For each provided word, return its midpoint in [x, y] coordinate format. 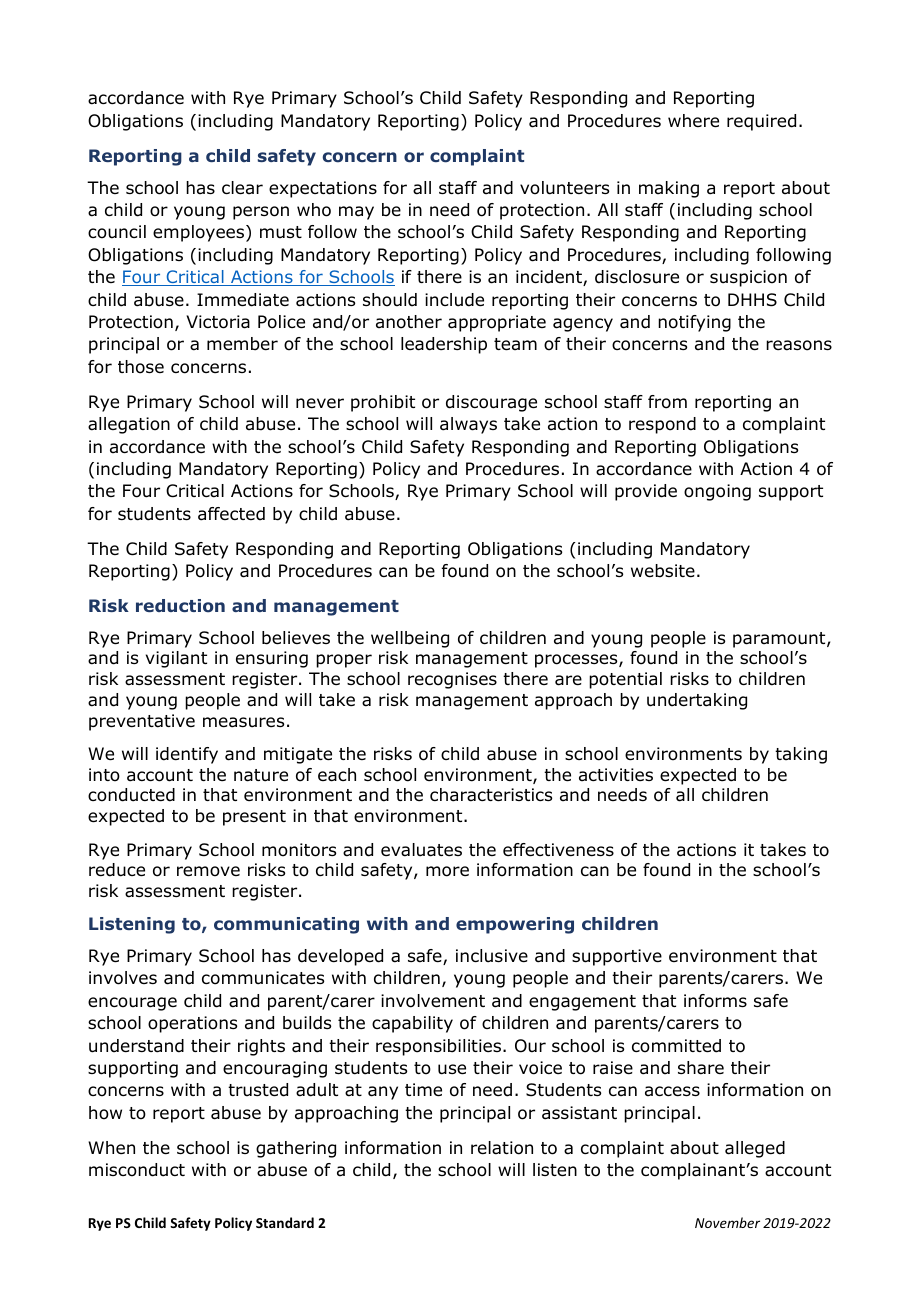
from [667, 402]
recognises [452, 680]
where [693, 121]
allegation [129, 425]
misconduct [137, 1170]
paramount [780, 640]
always [468, 425]
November [727, 1222]
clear [242, 188]
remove [208, 871]
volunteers [564, 188]
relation [502, 1148]
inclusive [492, 956]
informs [715, 1001]
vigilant [176, 659]
